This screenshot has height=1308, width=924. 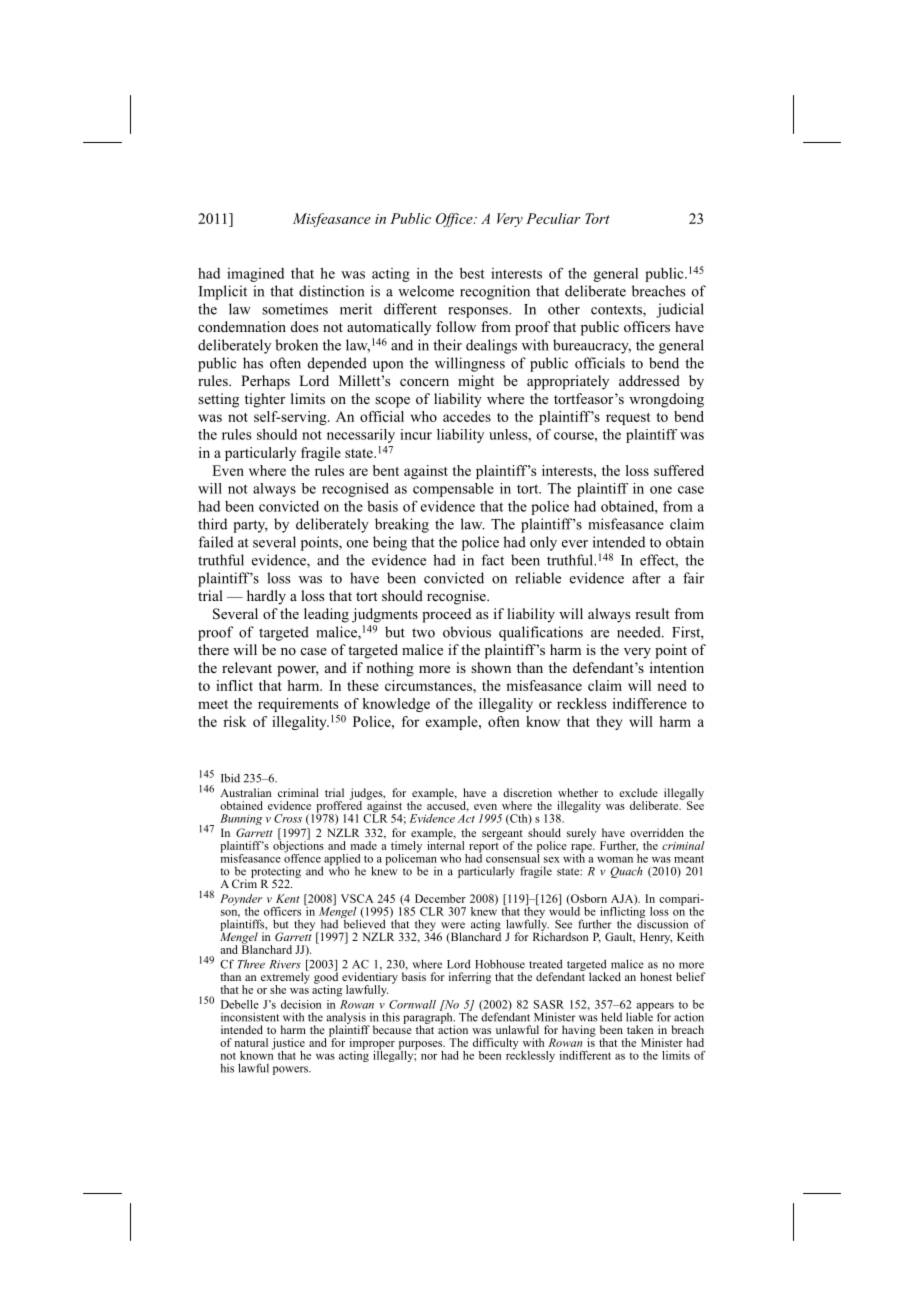 I want to click on contexts, so click(x=617, y=311).
